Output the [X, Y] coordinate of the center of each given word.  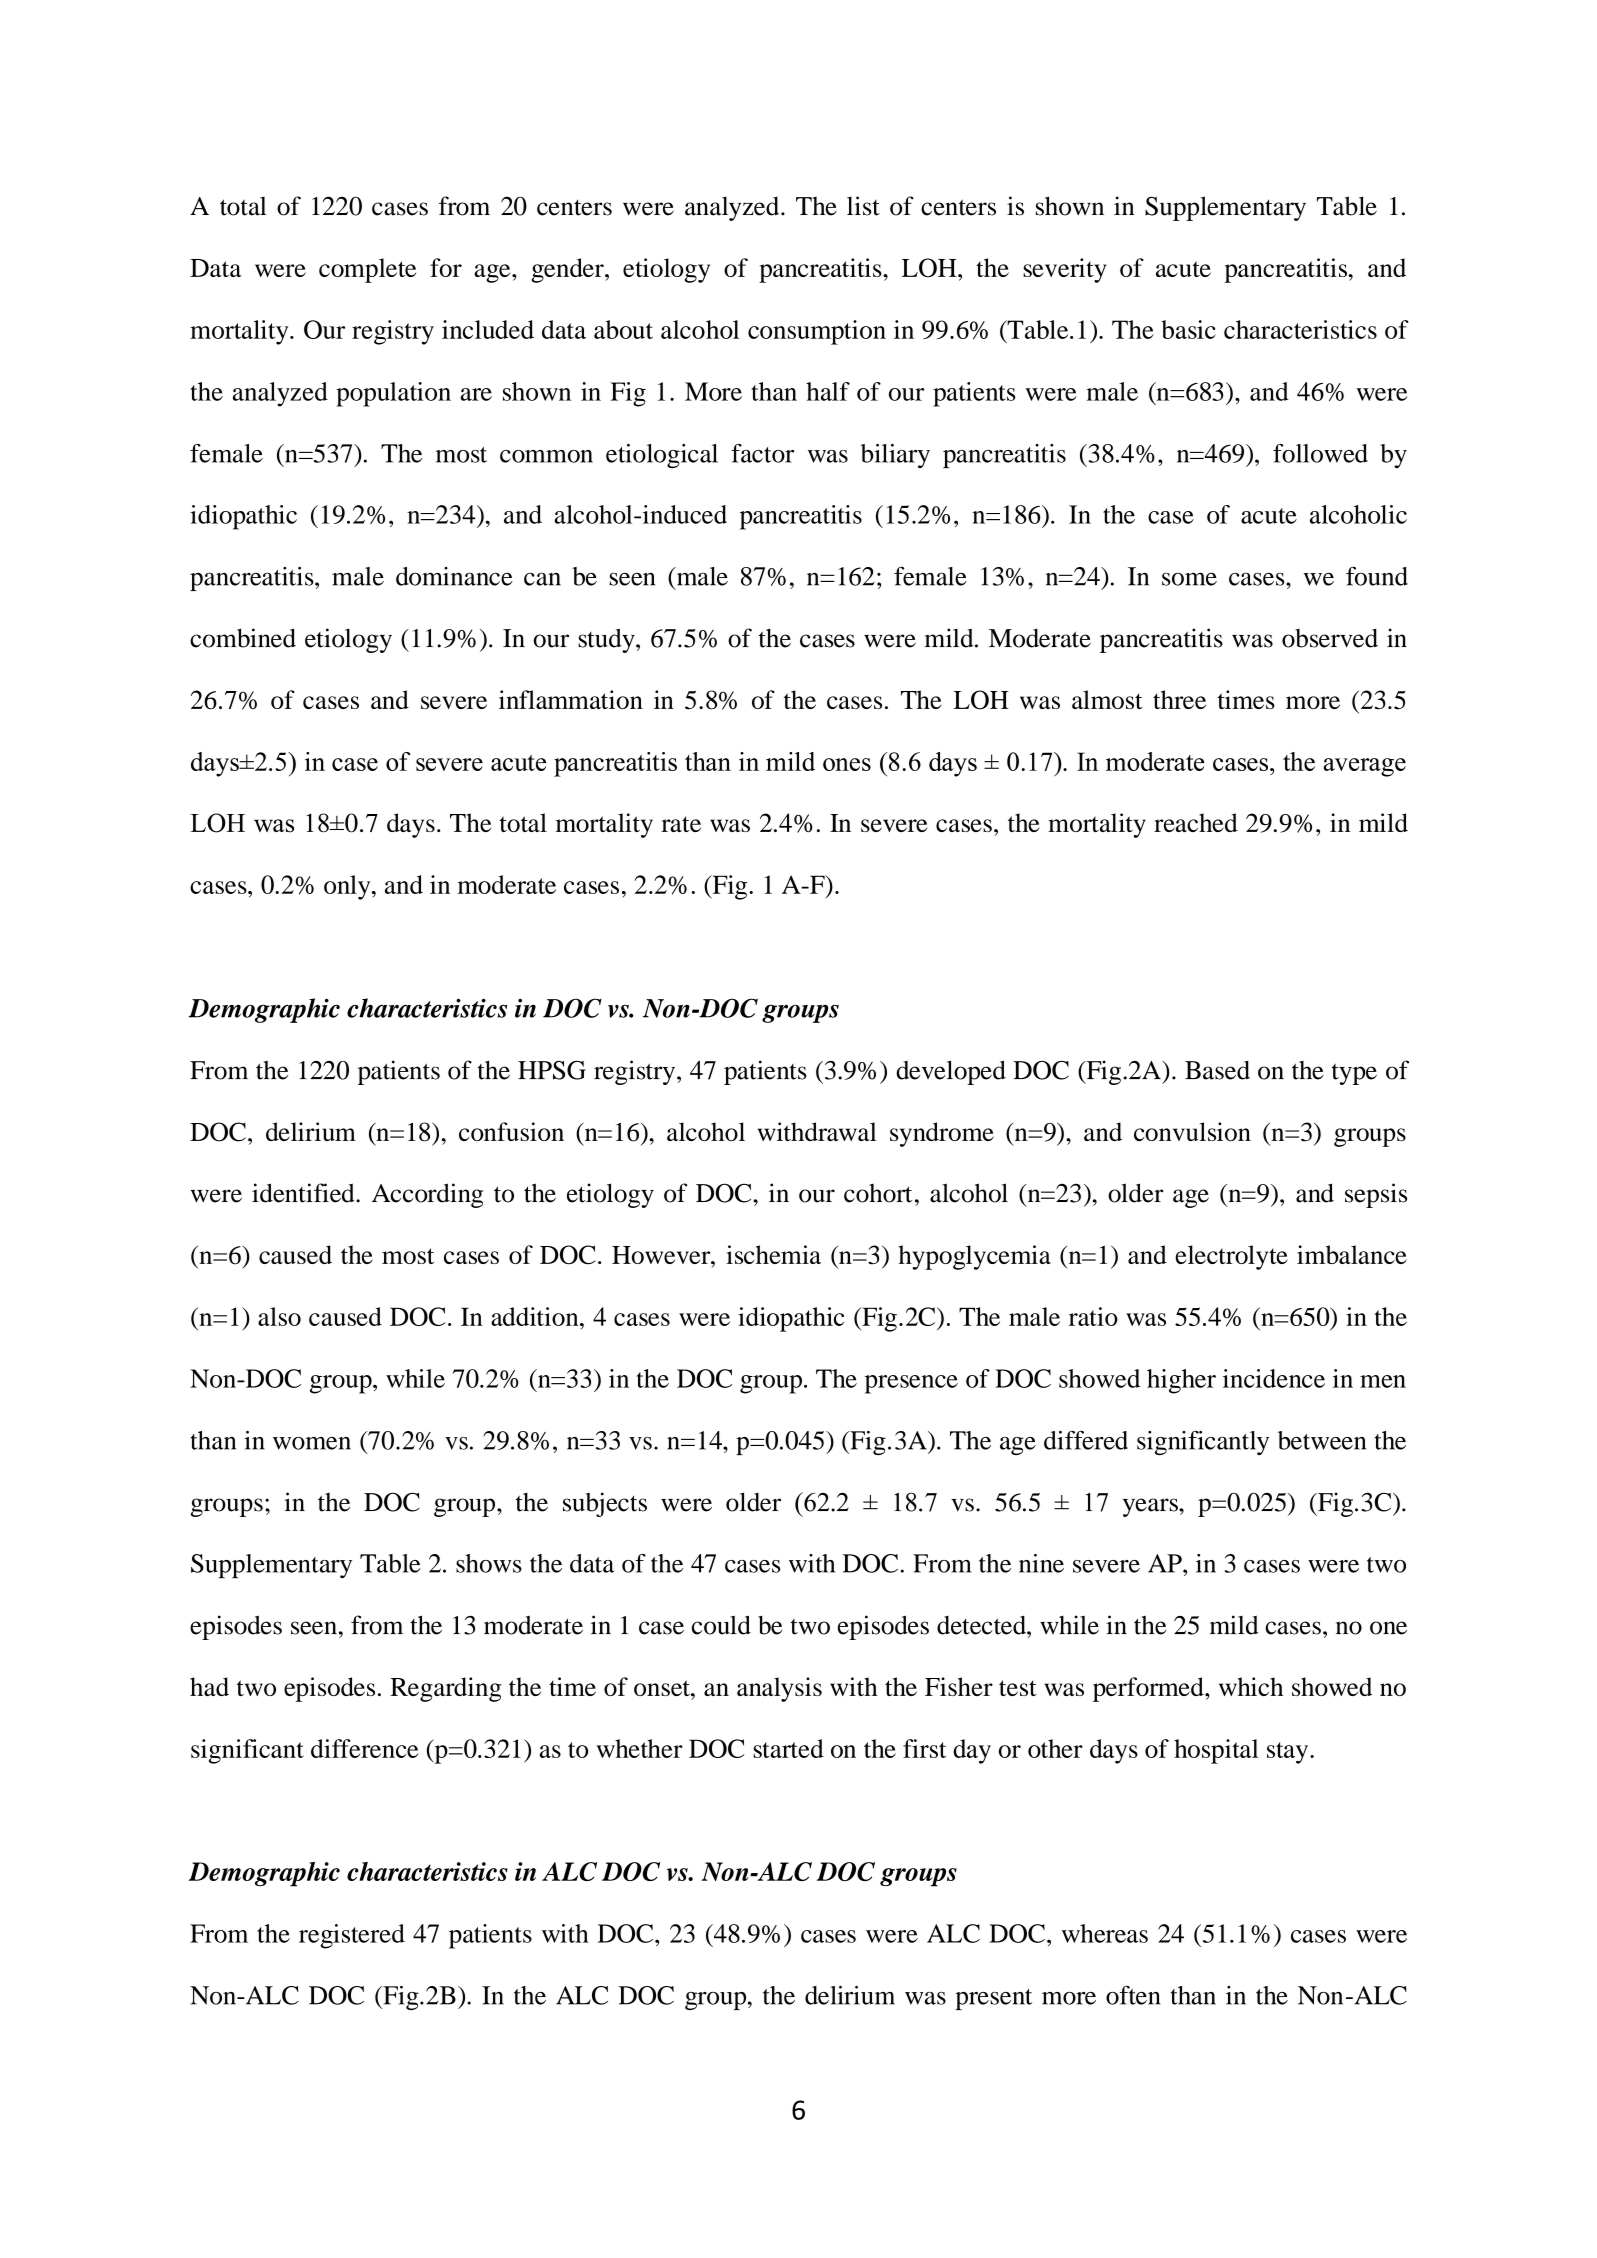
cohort [878, 1193]
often [1133, 1995]
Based [1217, 1070]
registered [352, 1936]
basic [1188, 329]
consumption [817, 332]
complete [367, 270]
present [993, 1999]
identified [304, 1193]
